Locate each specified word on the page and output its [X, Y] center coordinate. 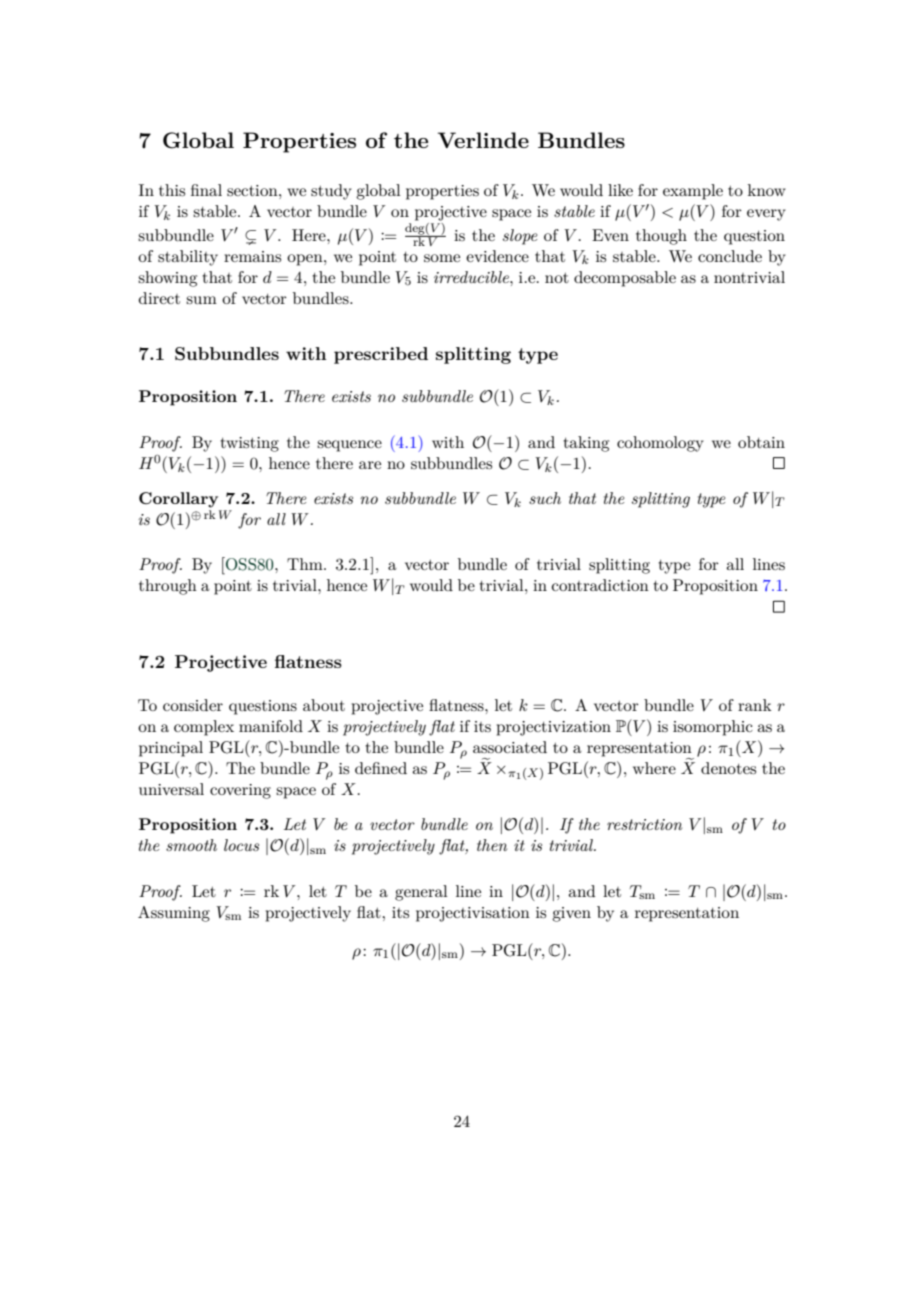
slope [520, 237]
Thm [306, 564]
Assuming [174, 914]
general [421, 893]
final [206, 190]
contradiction [600, 585]
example [693, 192]
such [545, 498]
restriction [644, 824]
